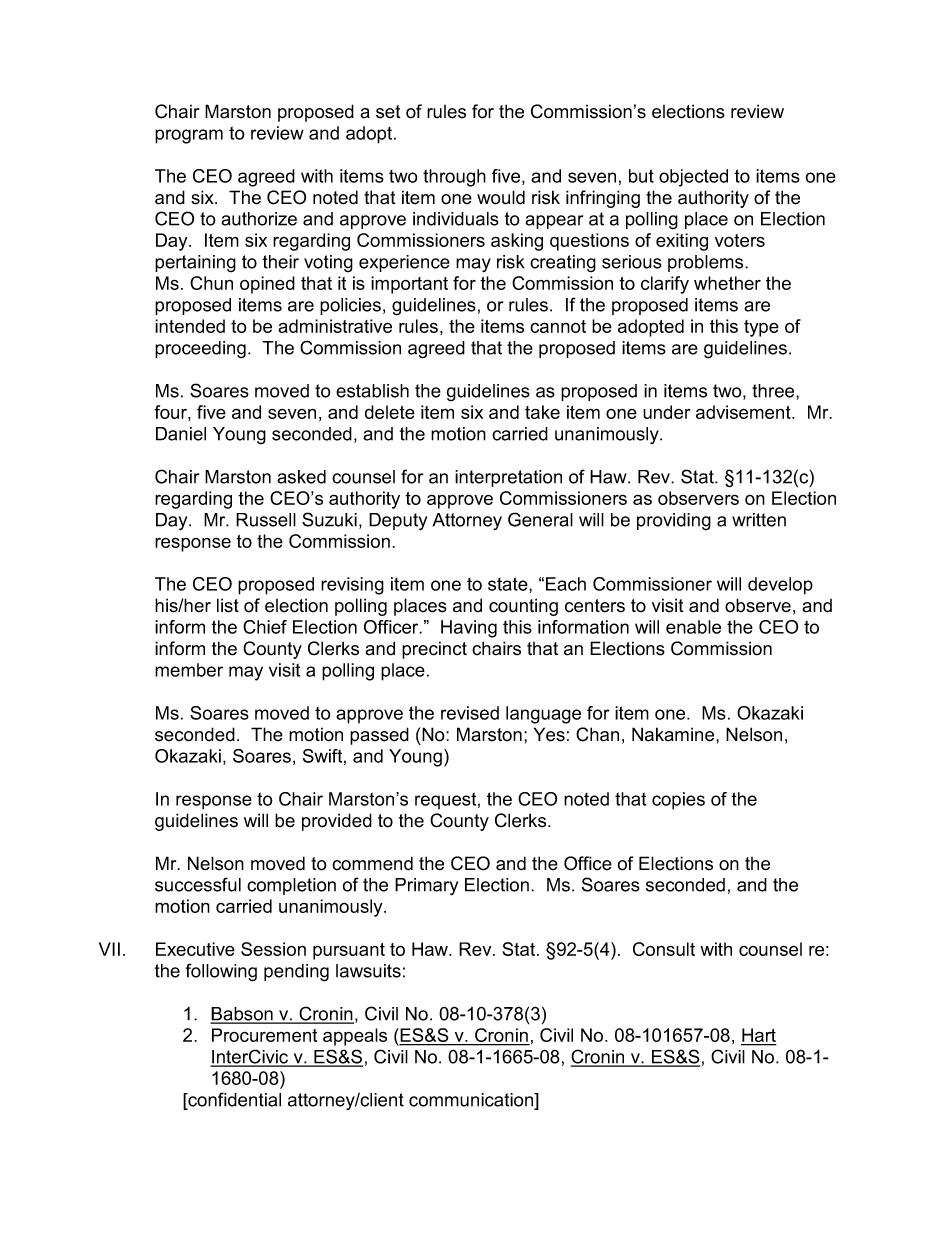 The image size is (952, 1233). I want to click on enable, so click(693, 627).
